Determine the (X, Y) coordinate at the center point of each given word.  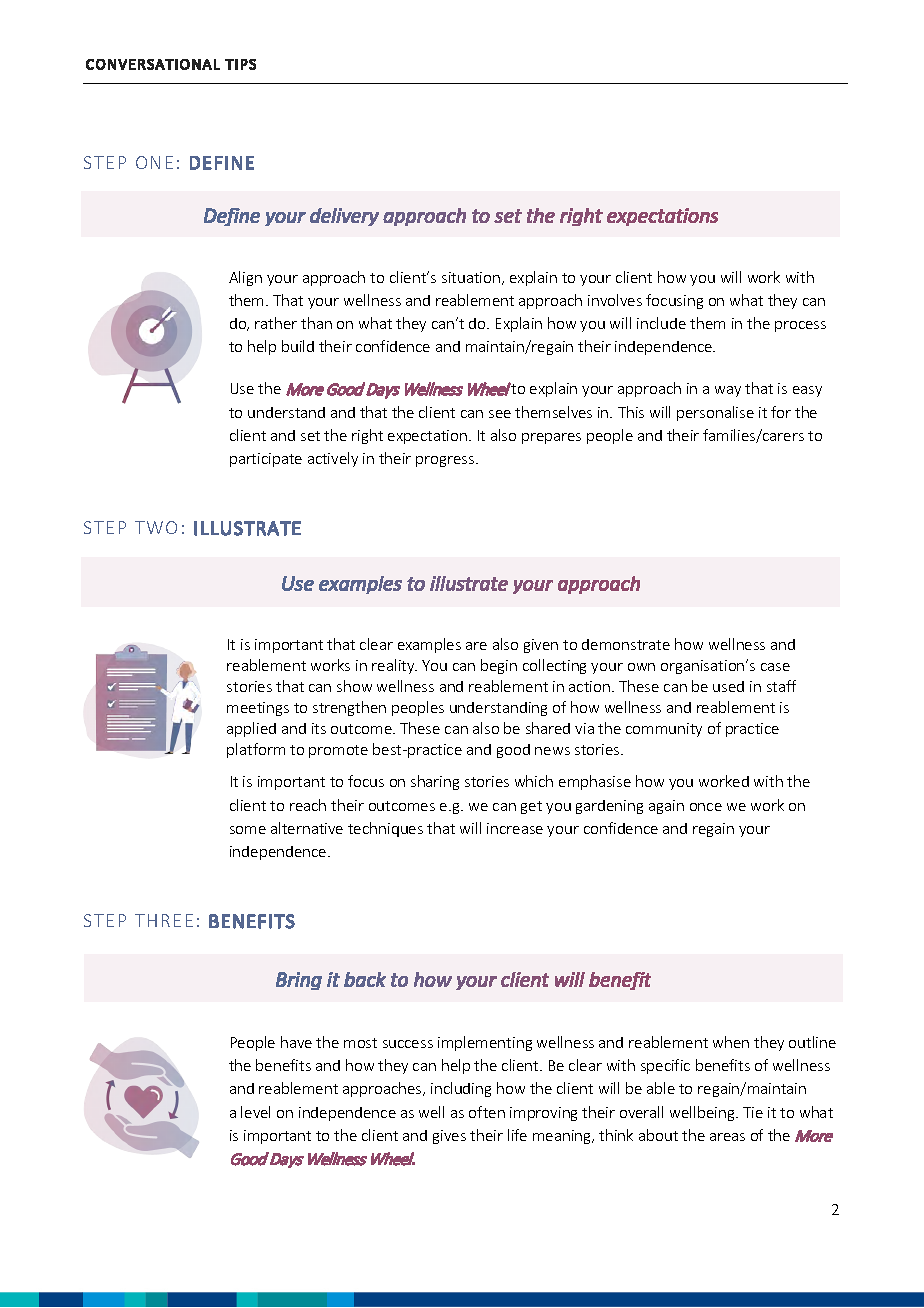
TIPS (240, 64)
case (775, 667)
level (255, 1112)
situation (472, 278)
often (487, 1112)
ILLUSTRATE (247, 528)
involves (615, 300)
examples (429, 645)
